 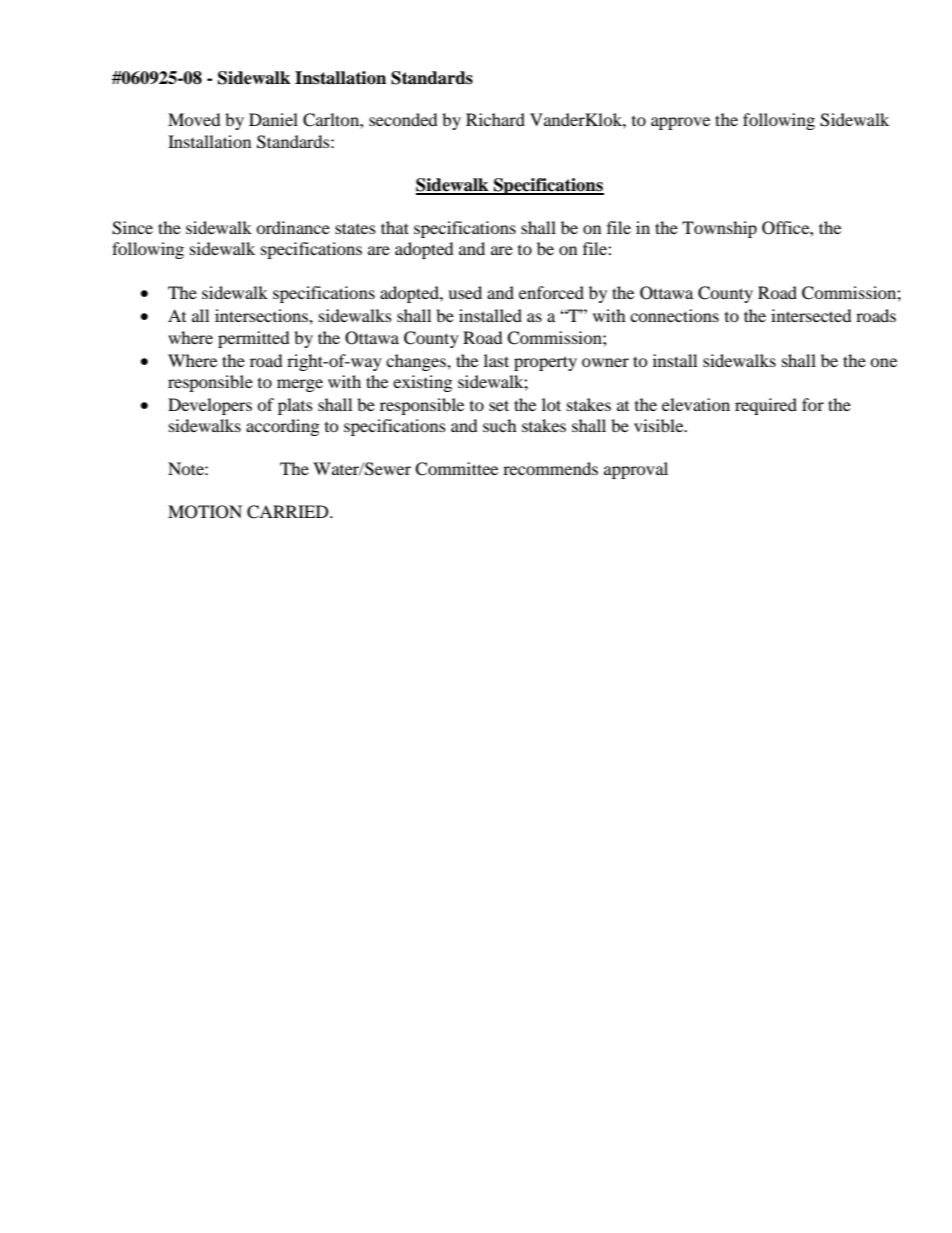 What do you see at coordinates (194, 119) in the document?
I see `Moved` at bounding box center [194, 119].
